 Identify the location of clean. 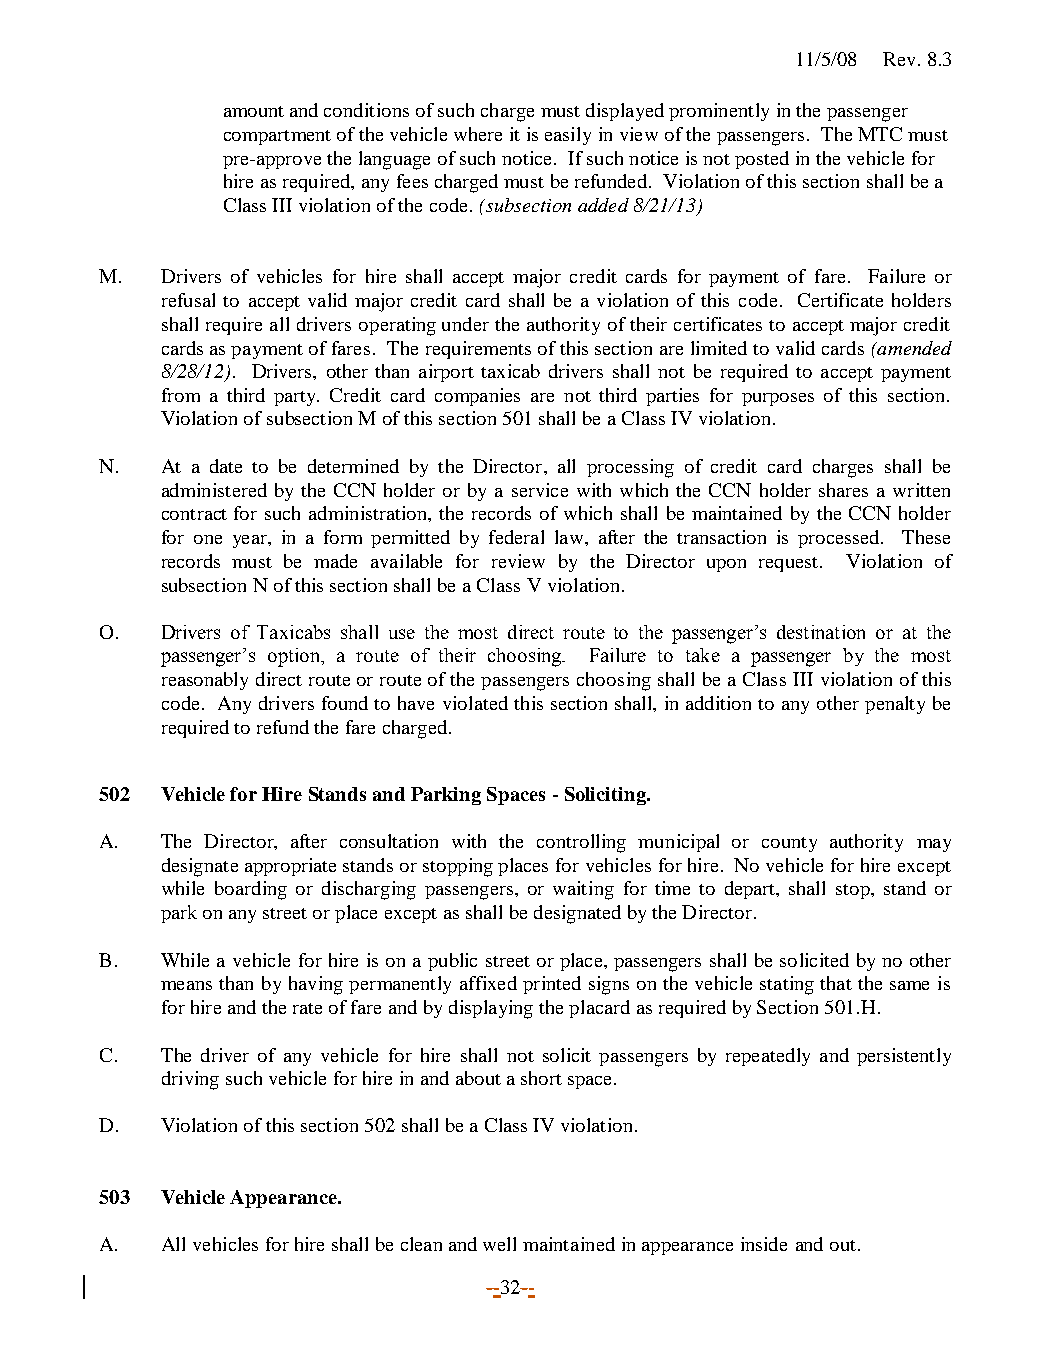
(421, 1244).
